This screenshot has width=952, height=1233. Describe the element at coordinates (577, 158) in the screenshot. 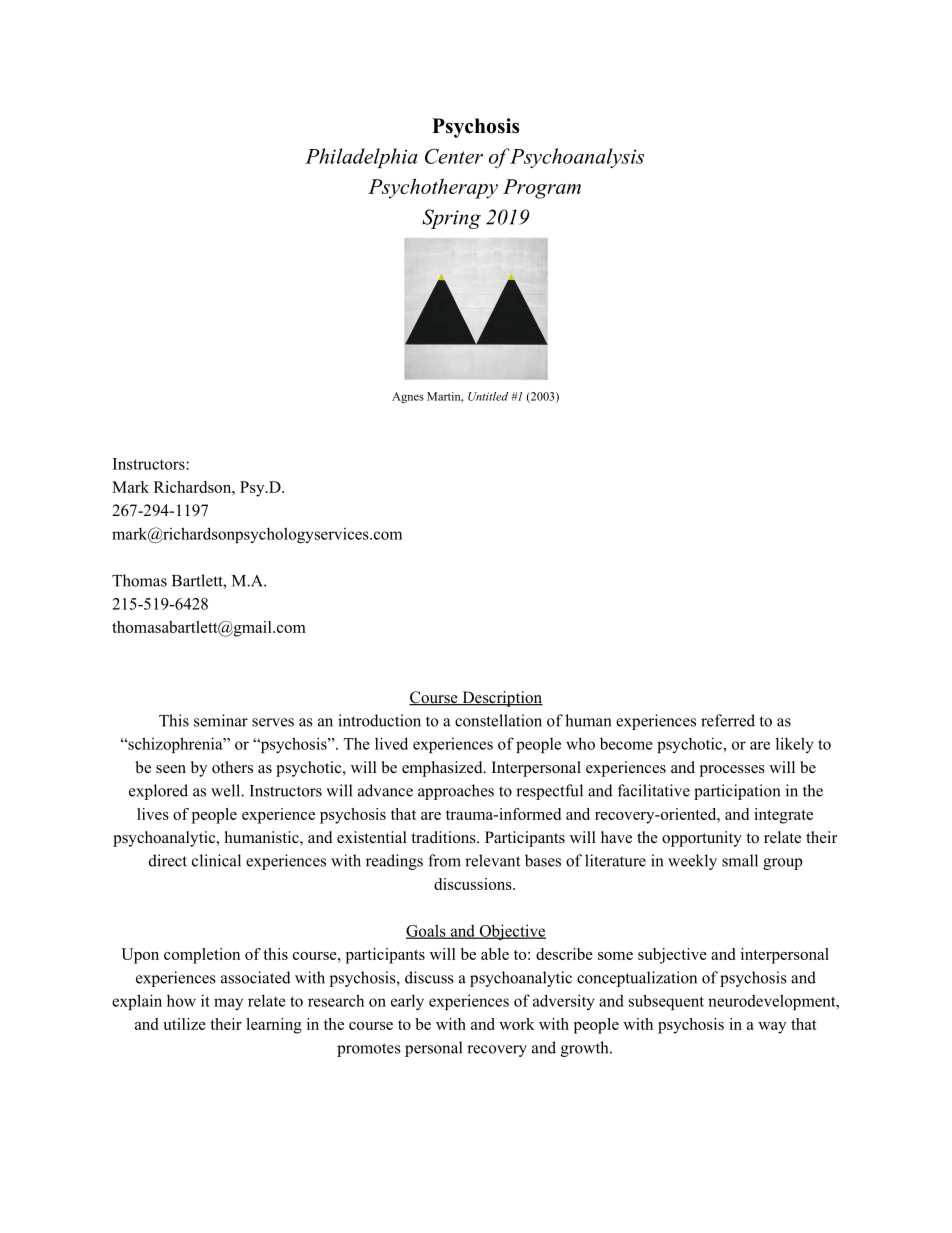

I see `Psychoanalysis` at that location.
